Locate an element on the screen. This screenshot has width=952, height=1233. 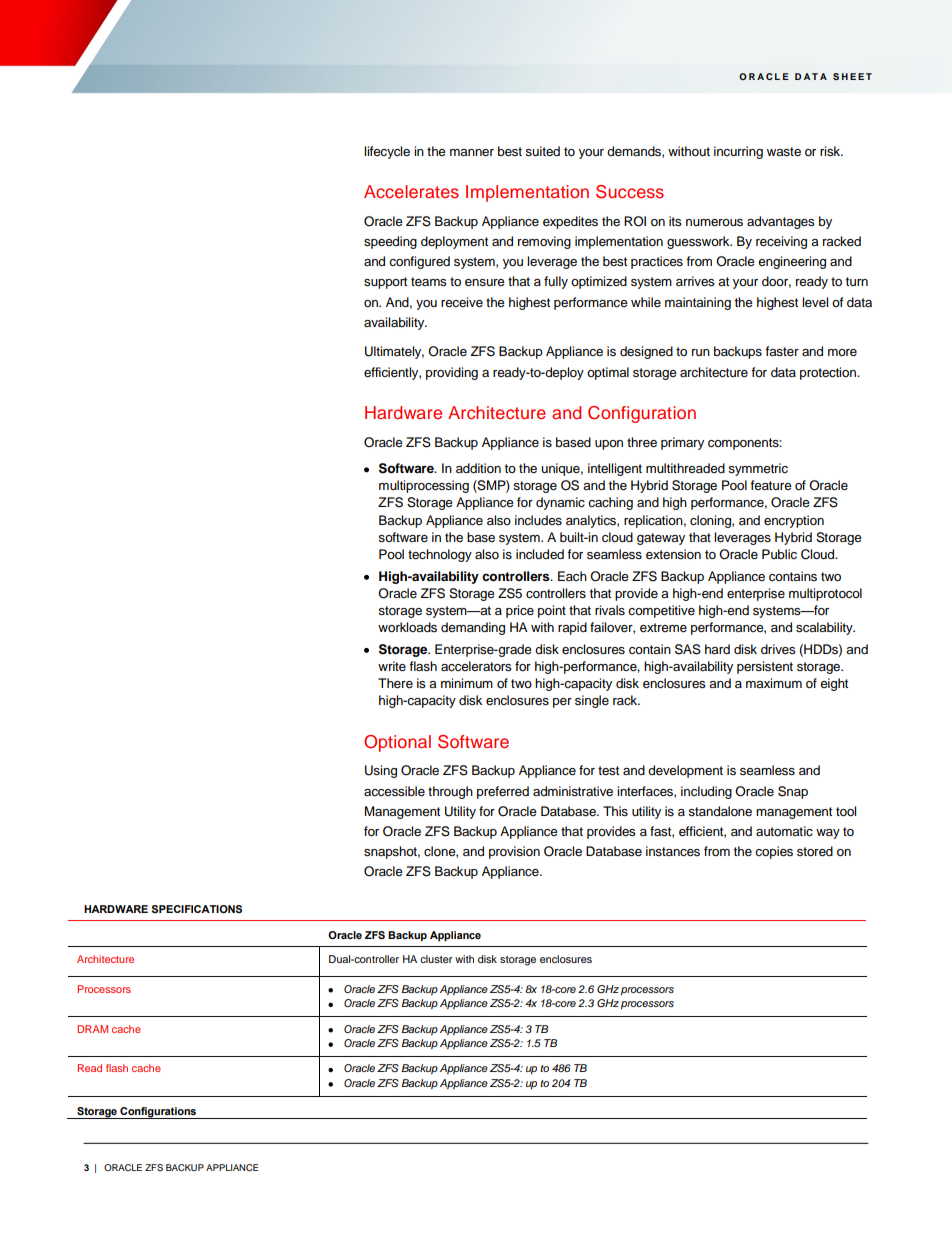
through is located at coordinates (450, 792).
